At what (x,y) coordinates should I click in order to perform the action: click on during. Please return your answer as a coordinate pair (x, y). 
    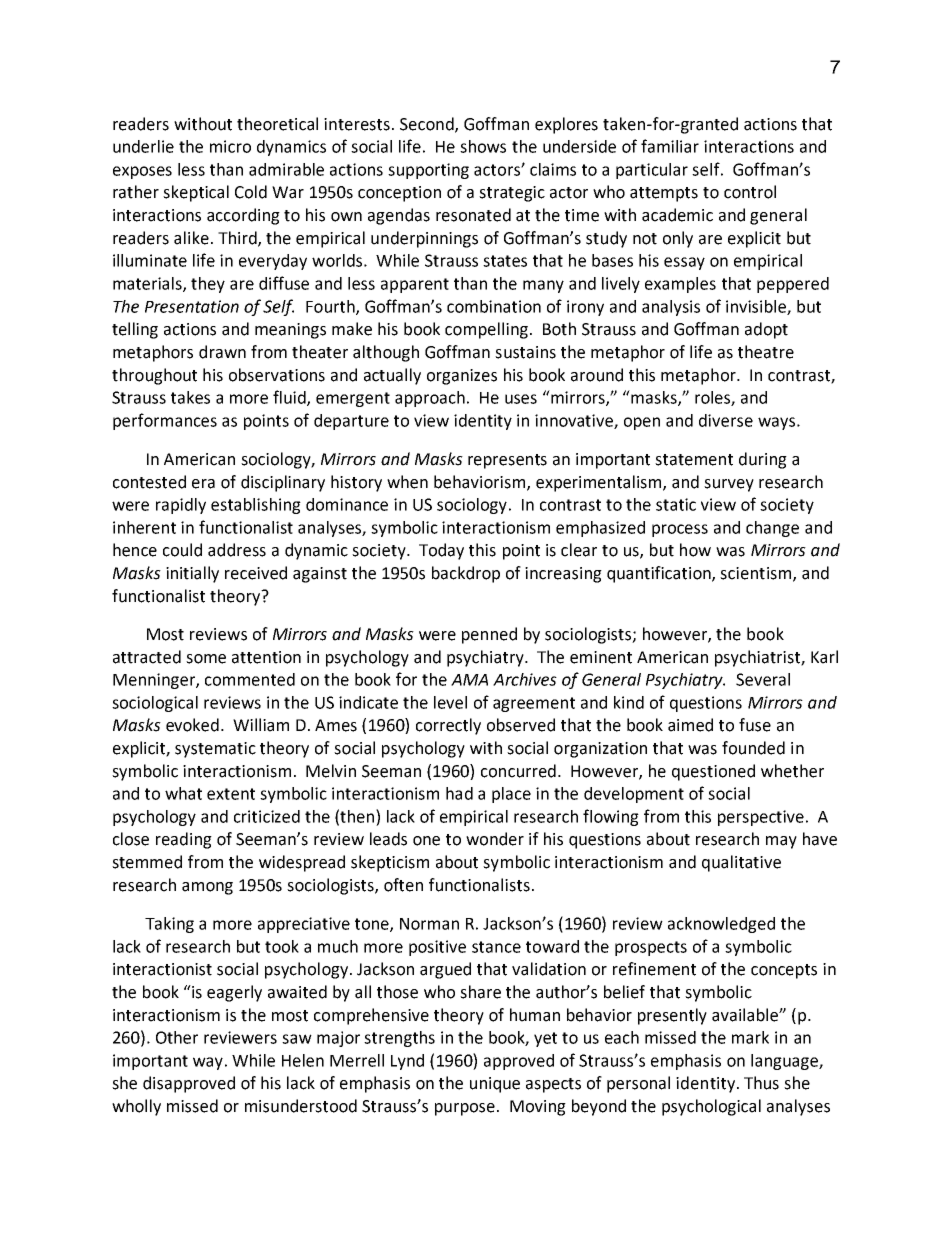
    Looking at the image, I should click on (763, 460).
